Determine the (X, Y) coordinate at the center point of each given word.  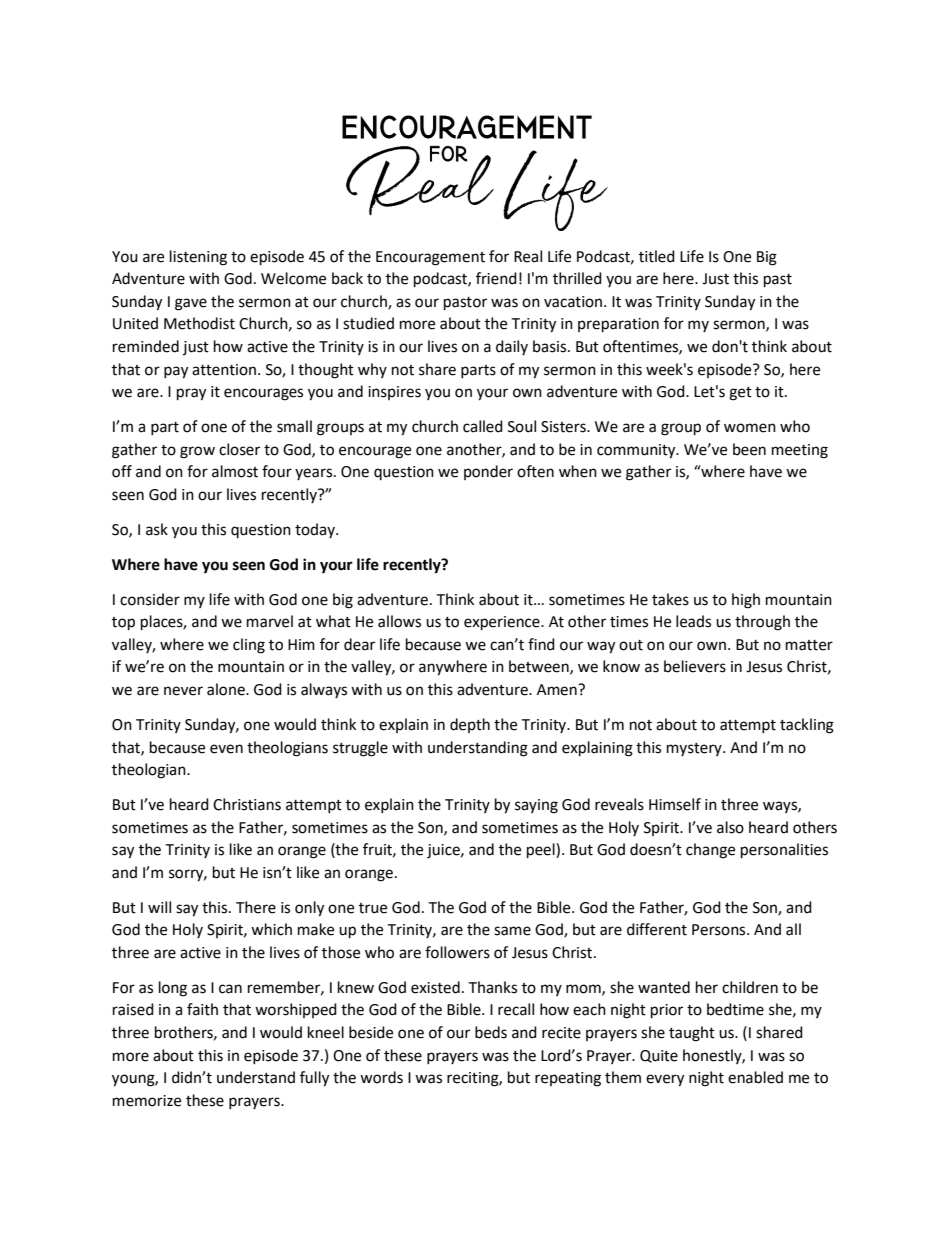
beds (491, 1032)
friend (496, 278)
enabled (755, 1077)
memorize (147, 1101)
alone (227, 689)
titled (657, 256)
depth (470, 725)
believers (695, 666)
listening (198, 258)
